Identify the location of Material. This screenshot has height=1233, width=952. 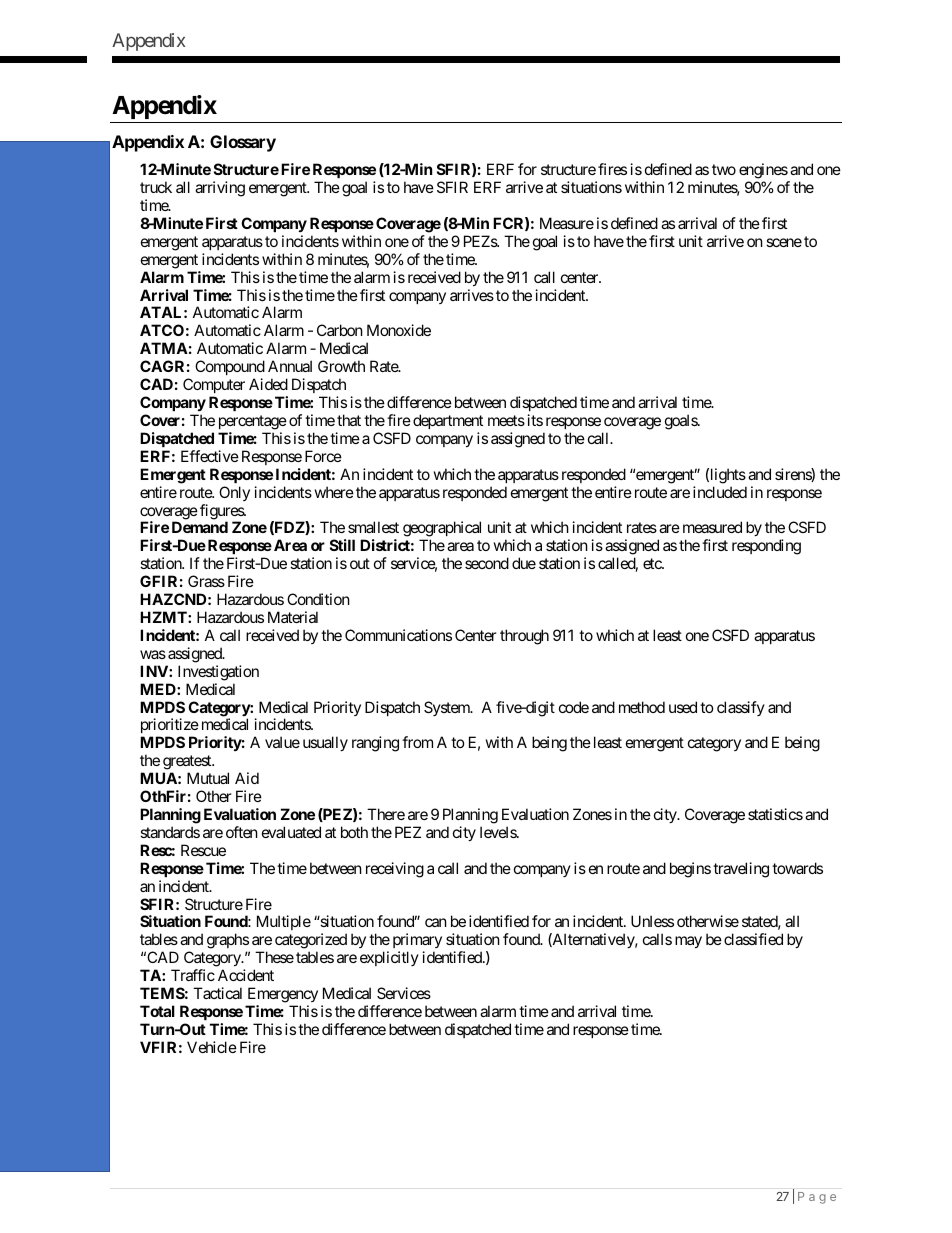
(293, 617).
